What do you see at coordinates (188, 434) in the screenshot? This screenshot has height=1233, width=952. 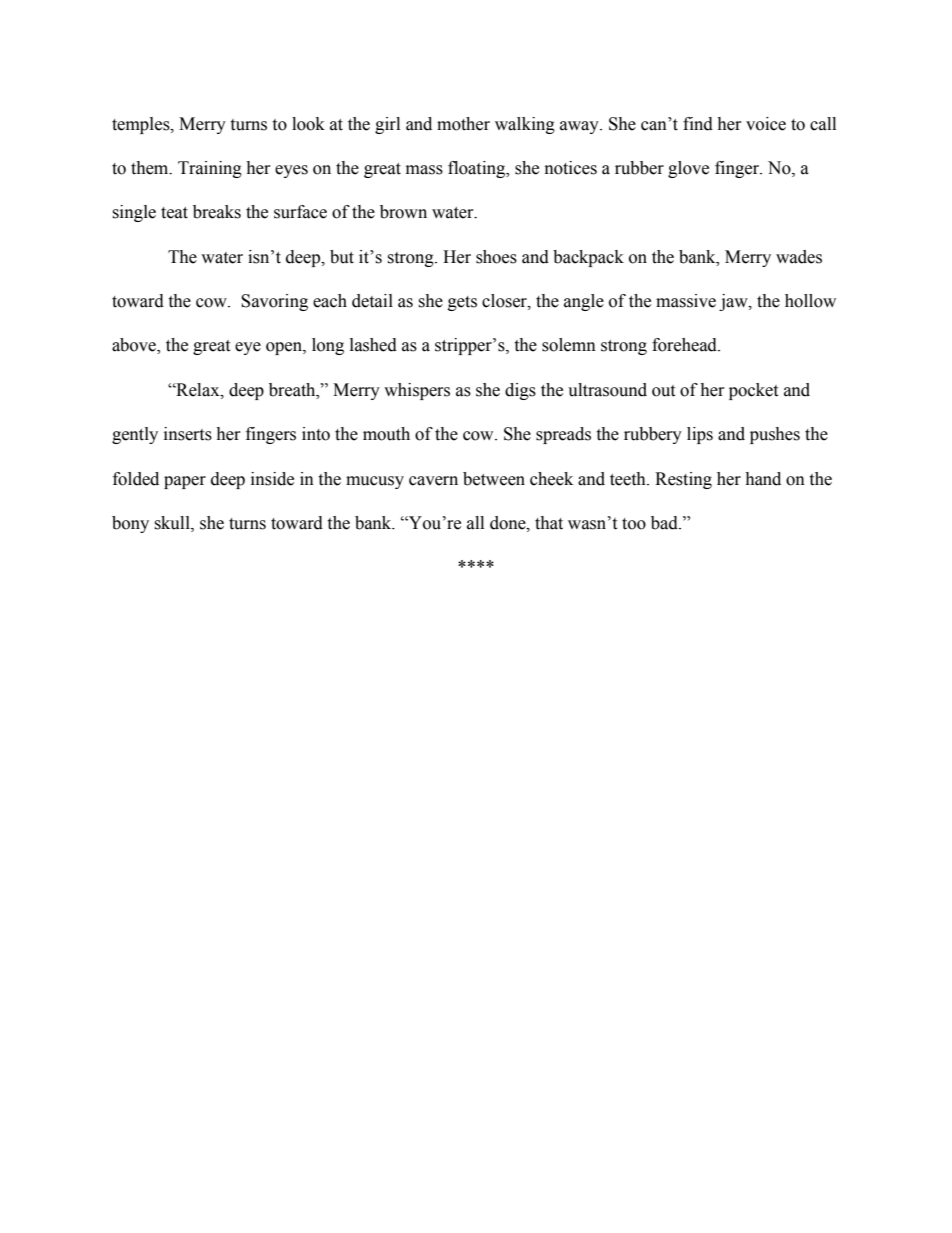 I see `inserts` at bounding box center [188, 434].
